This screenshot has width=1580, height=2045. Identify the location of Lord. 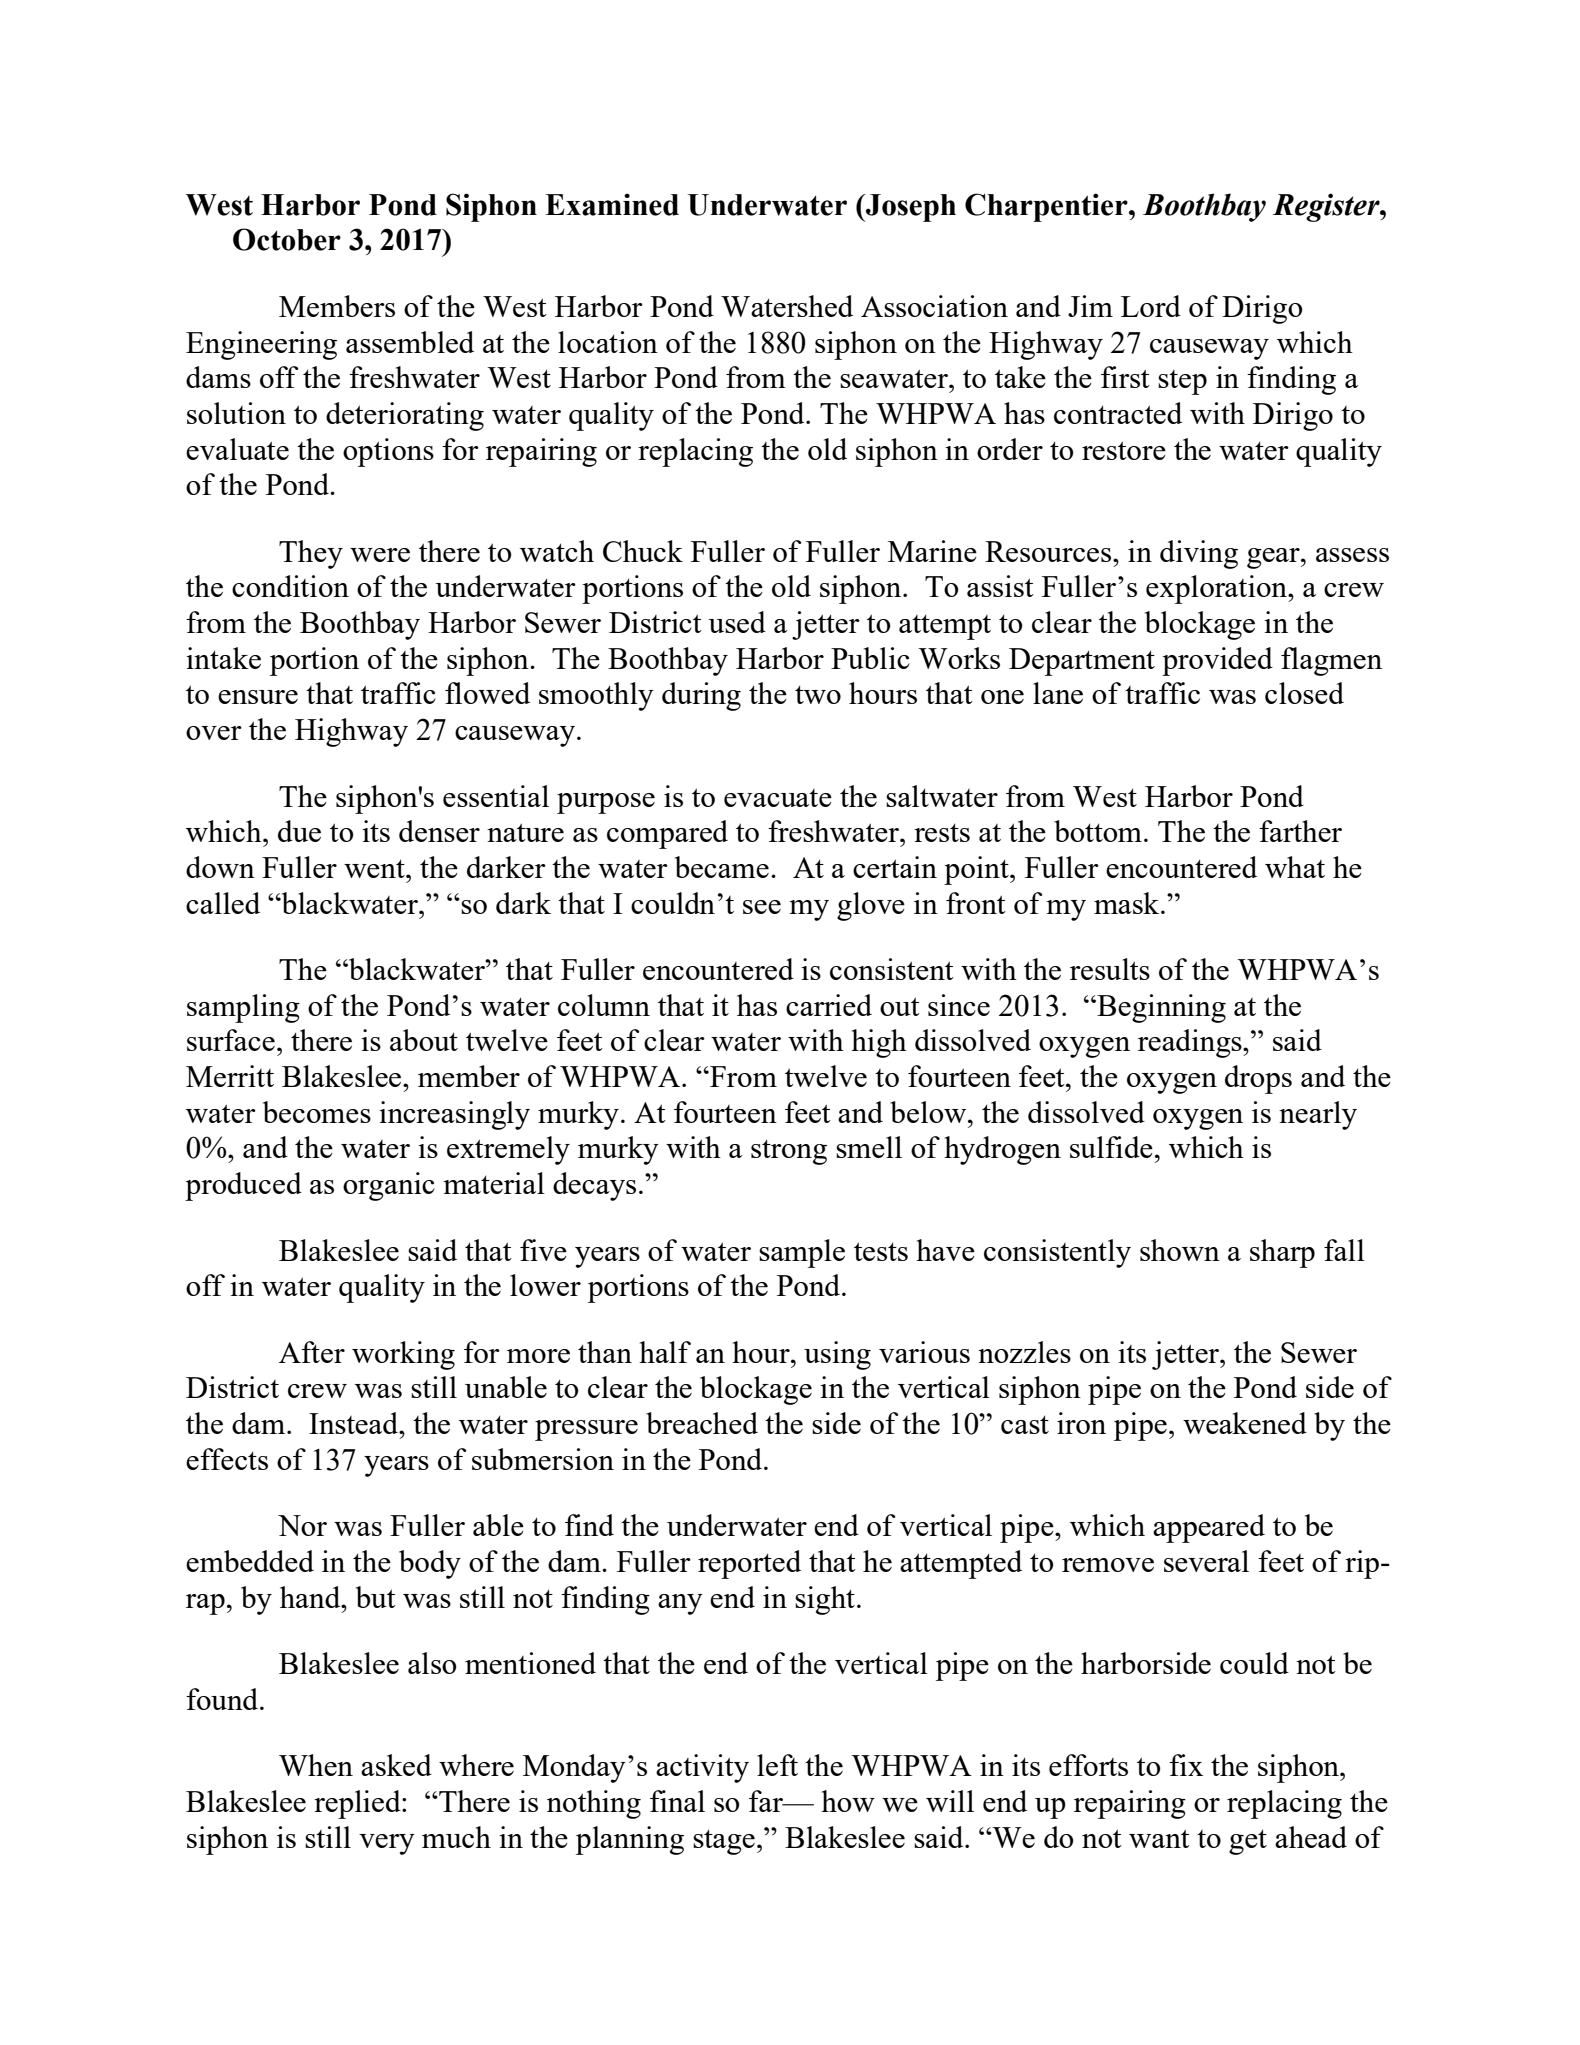
(1151, 306).
